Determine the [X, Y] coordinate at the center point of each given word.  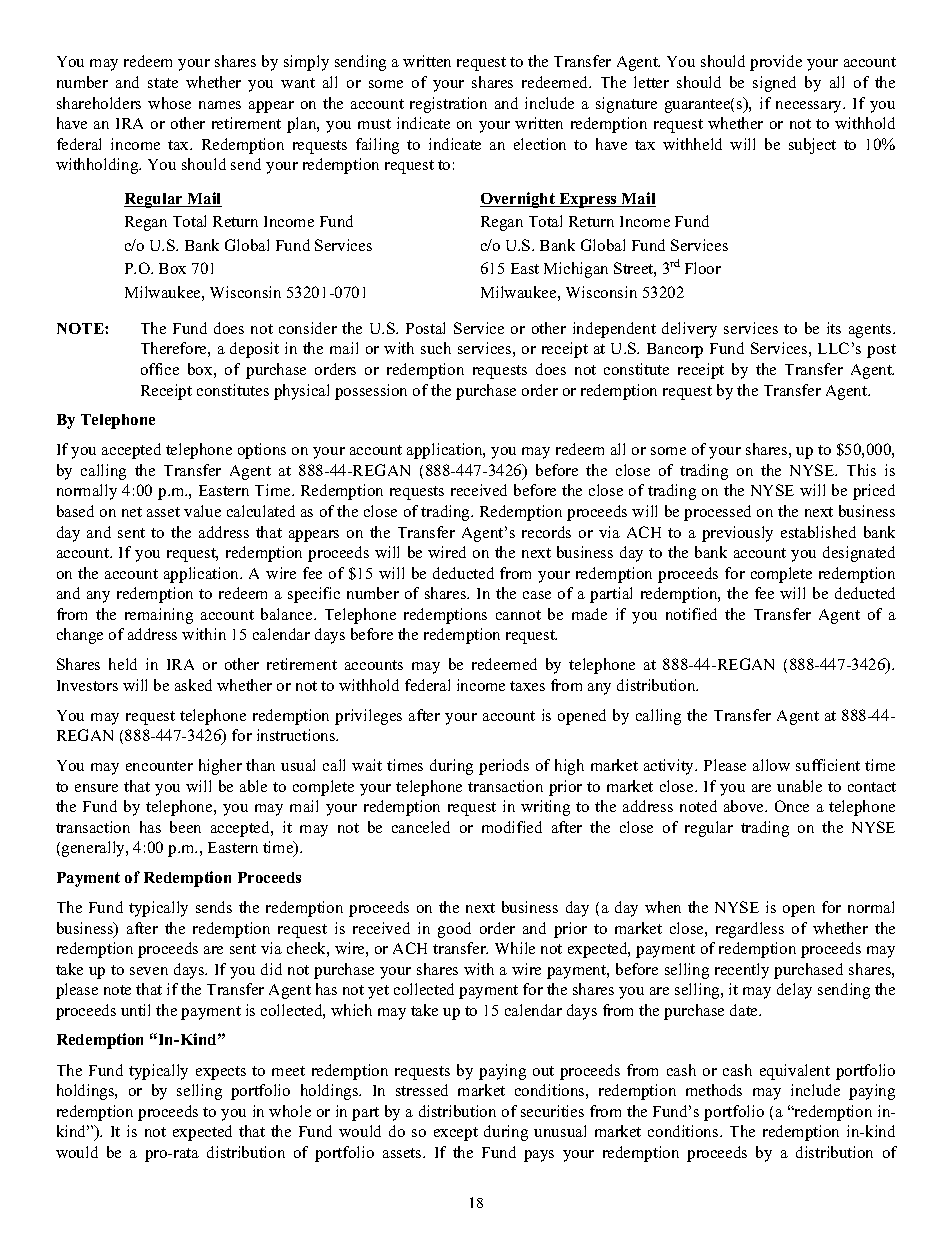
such [436, 348]
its [834, 328]
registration [448, 105]
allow [771, 765]
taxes [527, 686]
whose [169, 103]
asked [193, 685]
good [454, 930]
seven [149, 971]
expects [221, 1073]
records [546, 532]
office [160, 369]
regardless [750, 930]
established [818, 532]
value [202, 511]
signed [774, 84]
